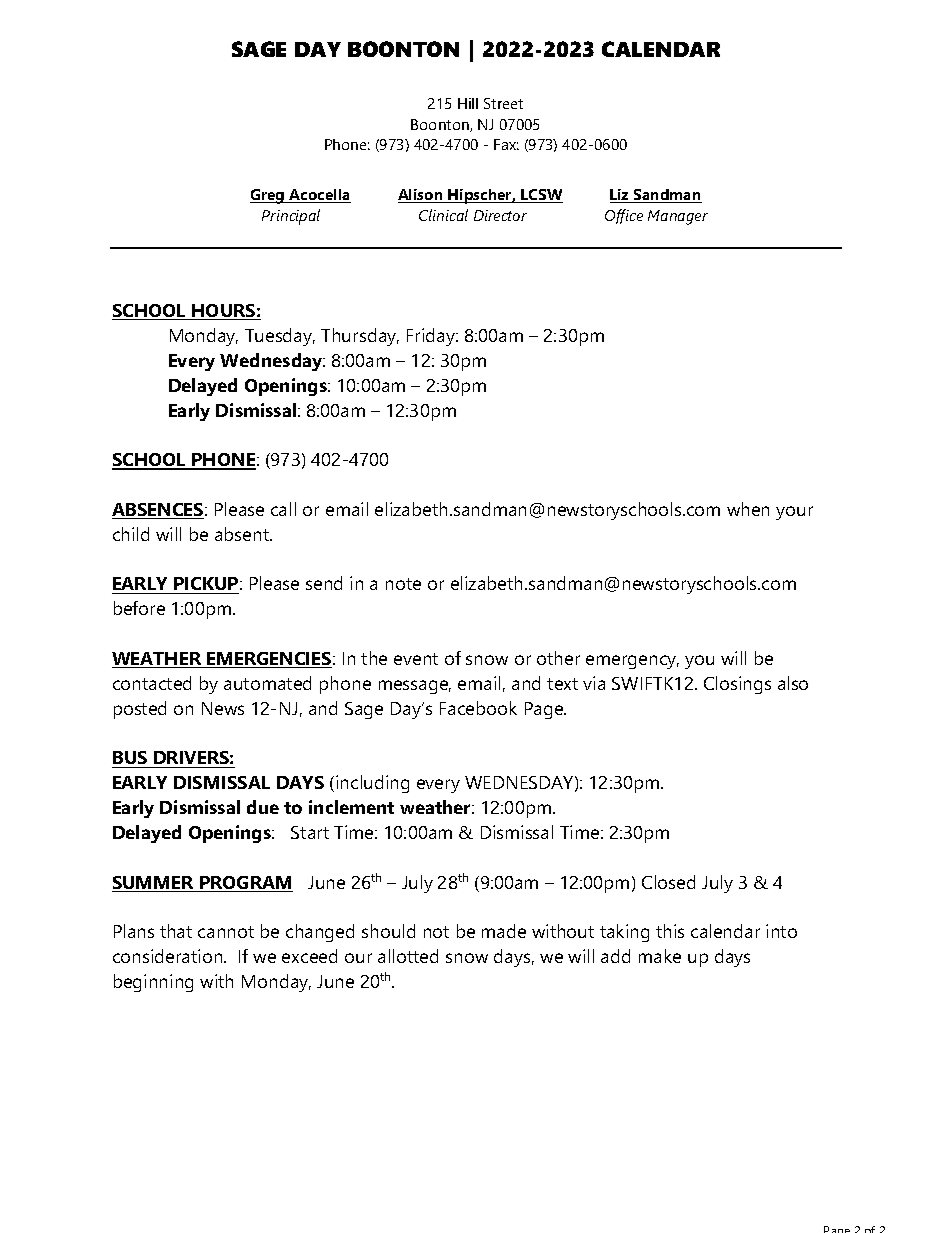 Image resolution: width=952 pixels, height=1233 pixels. I want to click on cannot, so click(226, 932).
